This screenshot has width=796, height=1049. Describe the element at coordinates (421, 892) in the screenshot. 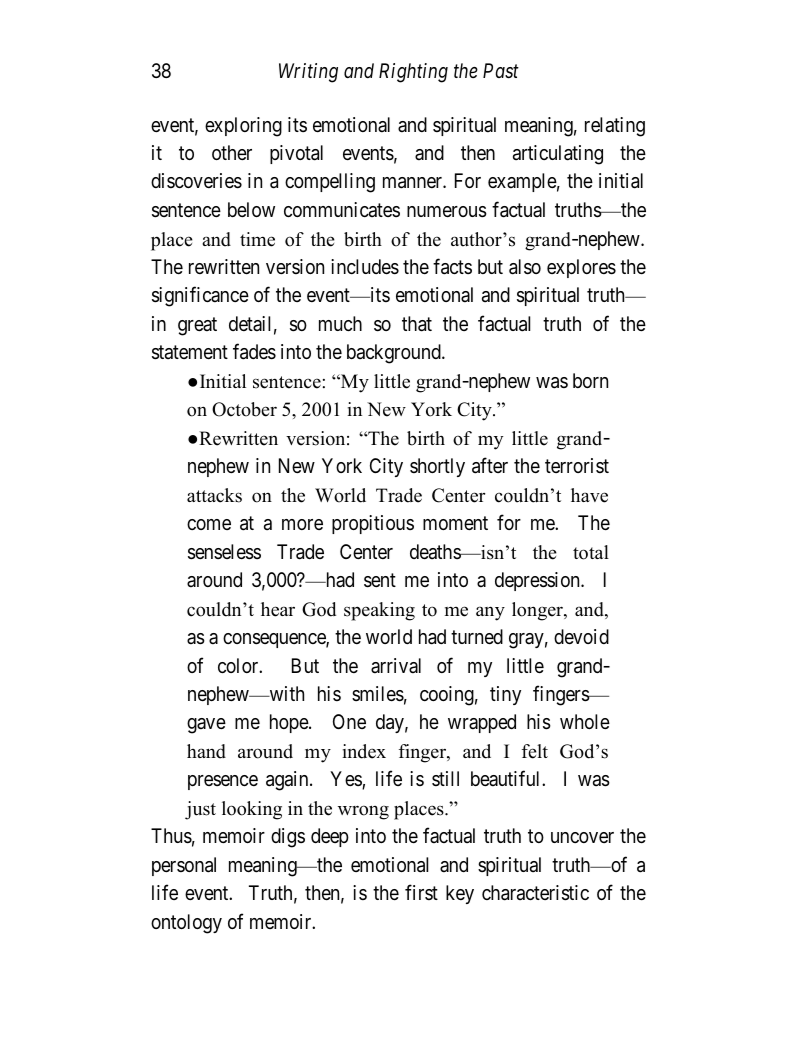

I see `first` at that location.
